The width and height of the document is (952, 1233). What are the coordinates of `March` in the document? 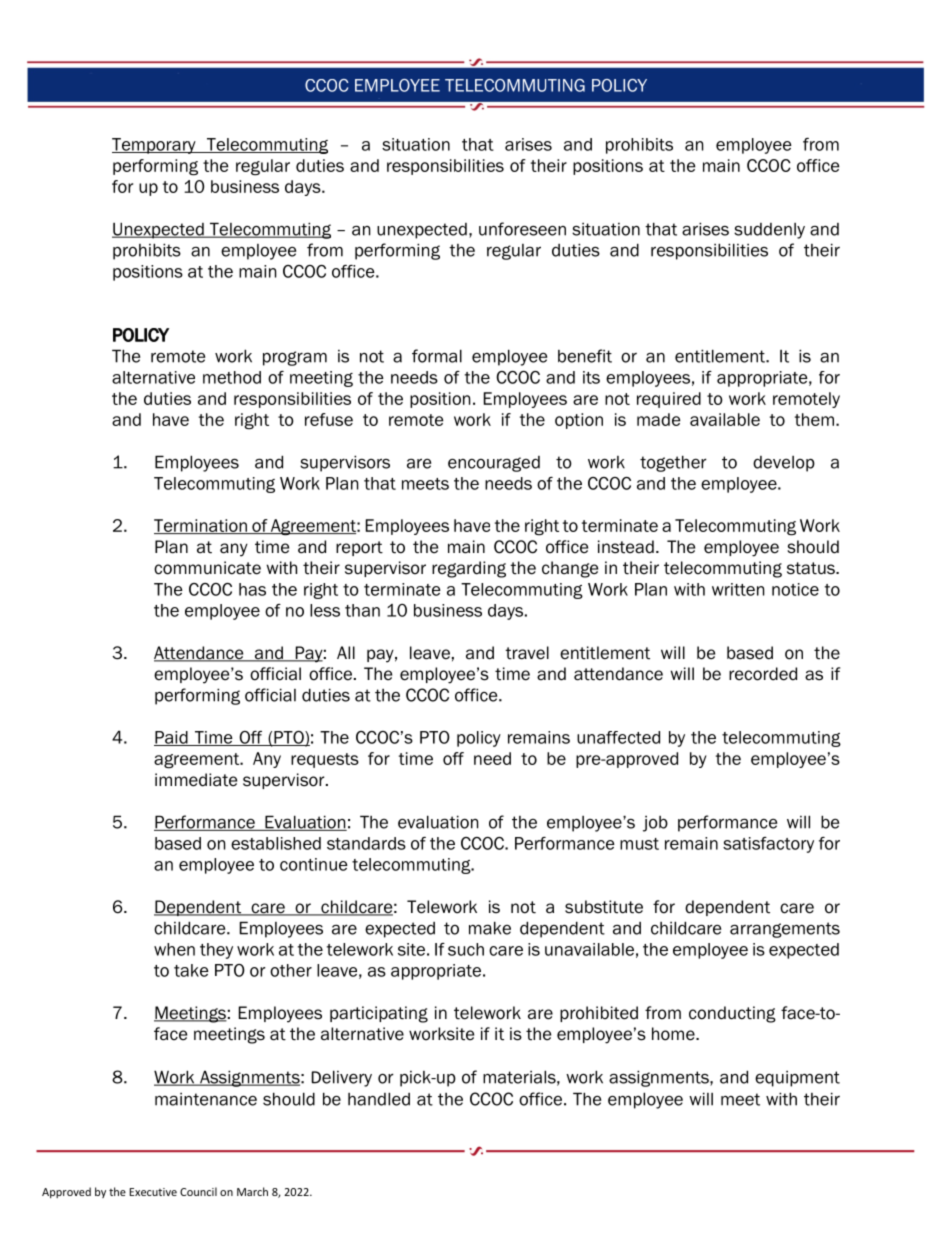 It's located at (252, 1191).
